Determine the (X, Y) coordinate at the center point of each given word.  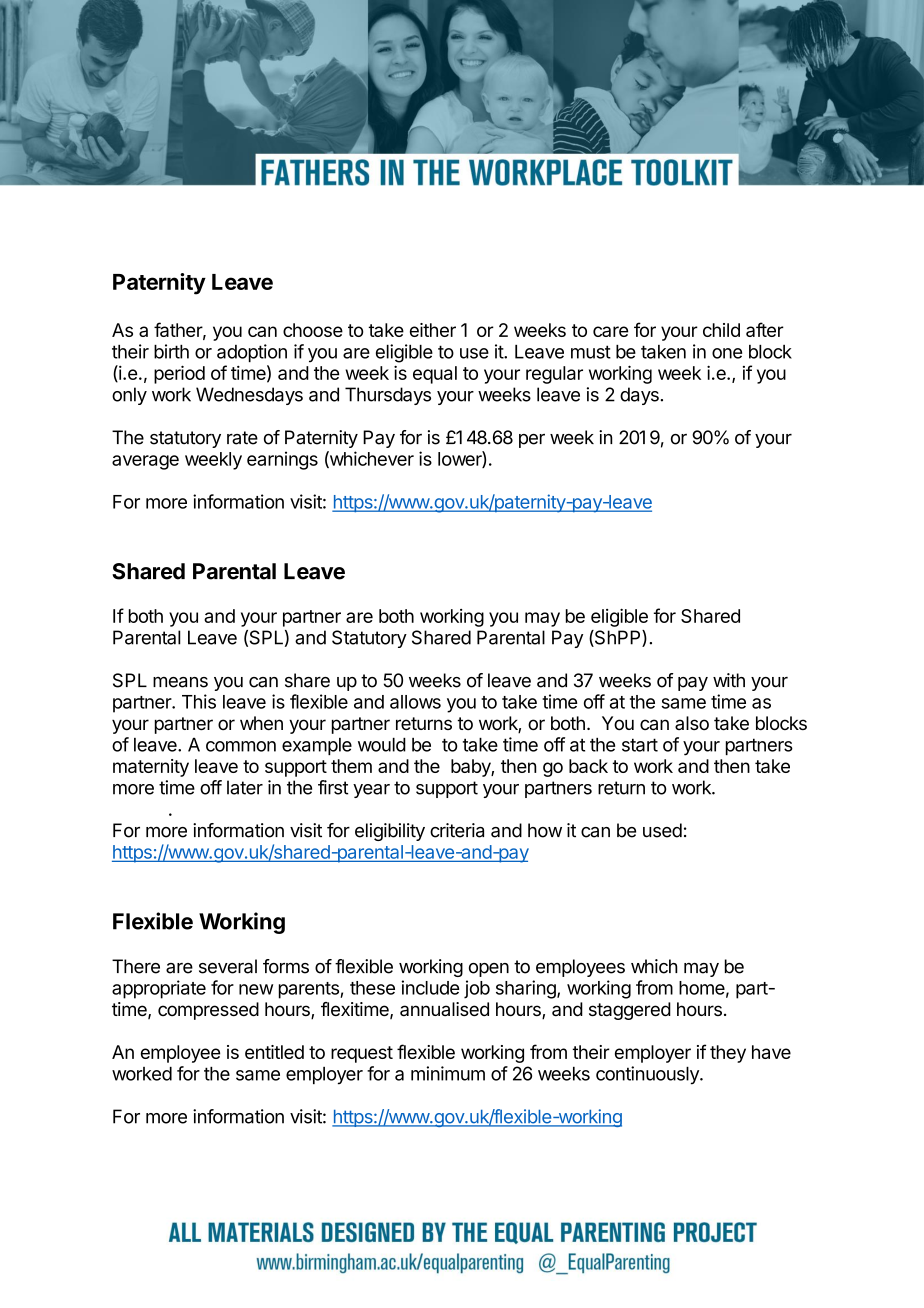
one (727, 353)
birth (171, 351)
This (199, 701)
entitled (274, 1052)
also (692, 723)
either (433, 330)
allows (415, 702)
